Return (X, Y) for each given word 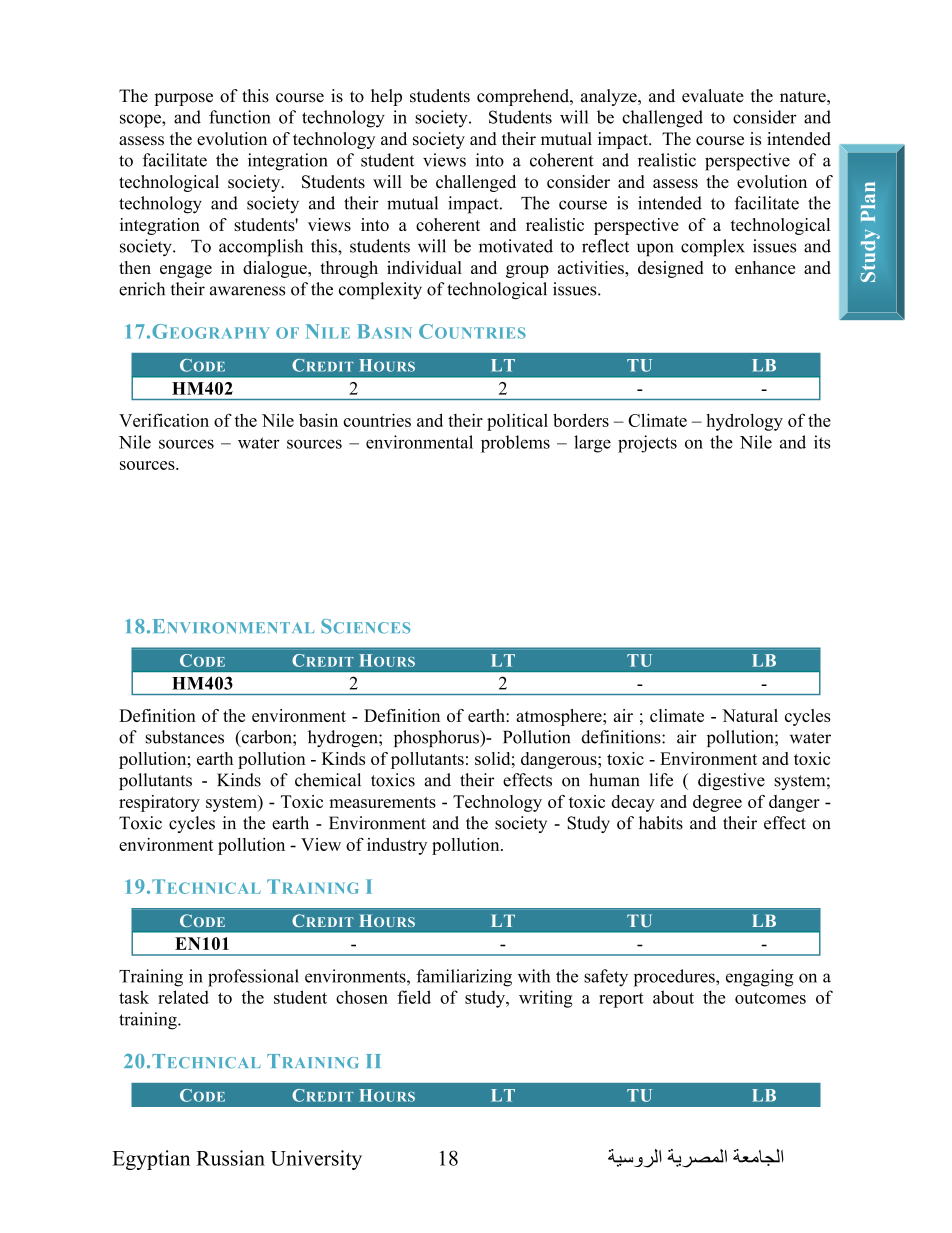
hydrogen (344, 738)
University (316, 1160)
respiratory (159, 803)
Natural (750, 715)
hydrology (744, 422)
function (240, 117)
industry (397, 846)
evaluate (713, 96)
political (517, 422)
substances (185, 737)
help (386, 97)
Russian (230, 1158)
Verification (164, 420)
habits (661, 823)
